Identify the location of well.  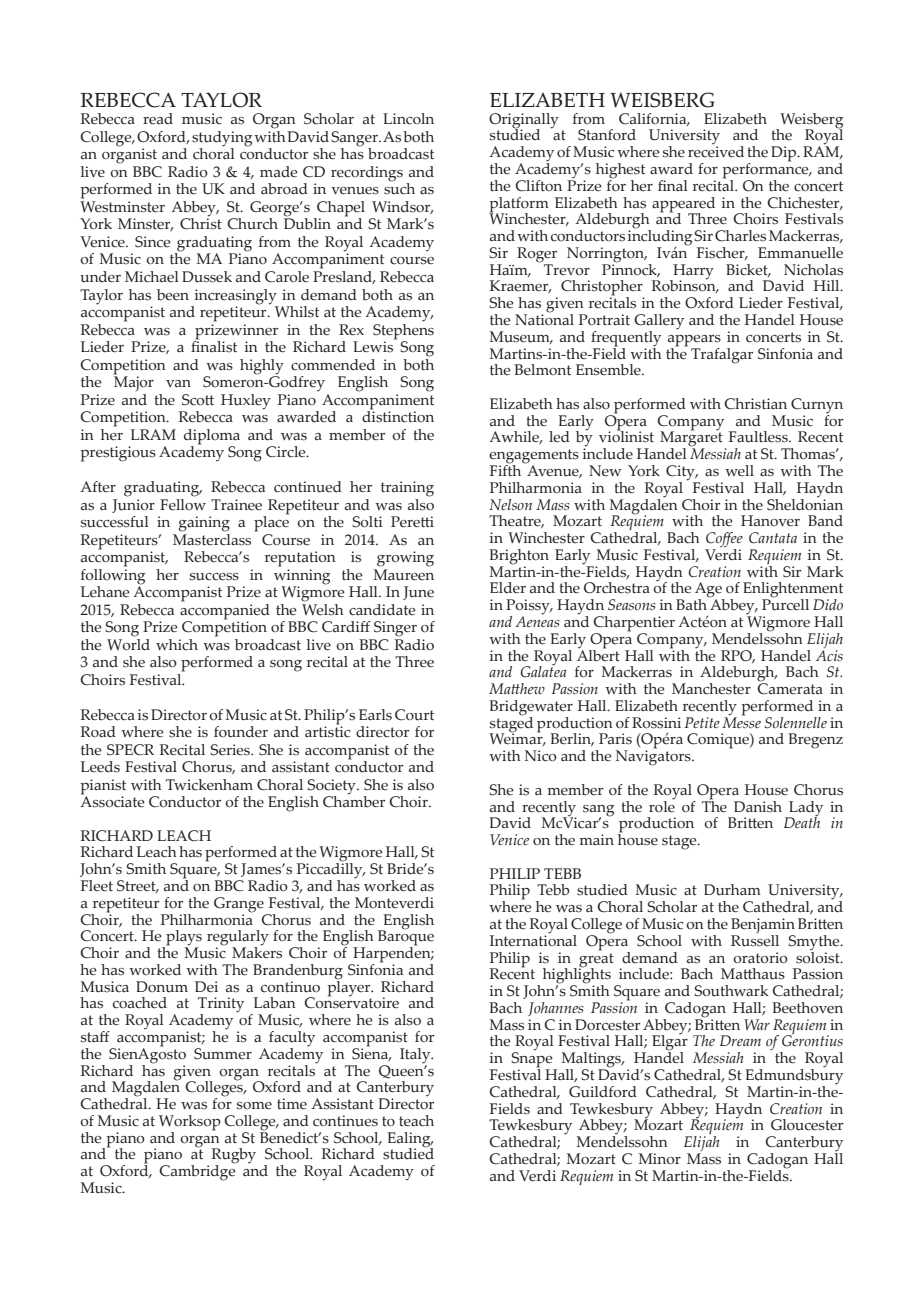
(739, 471).
